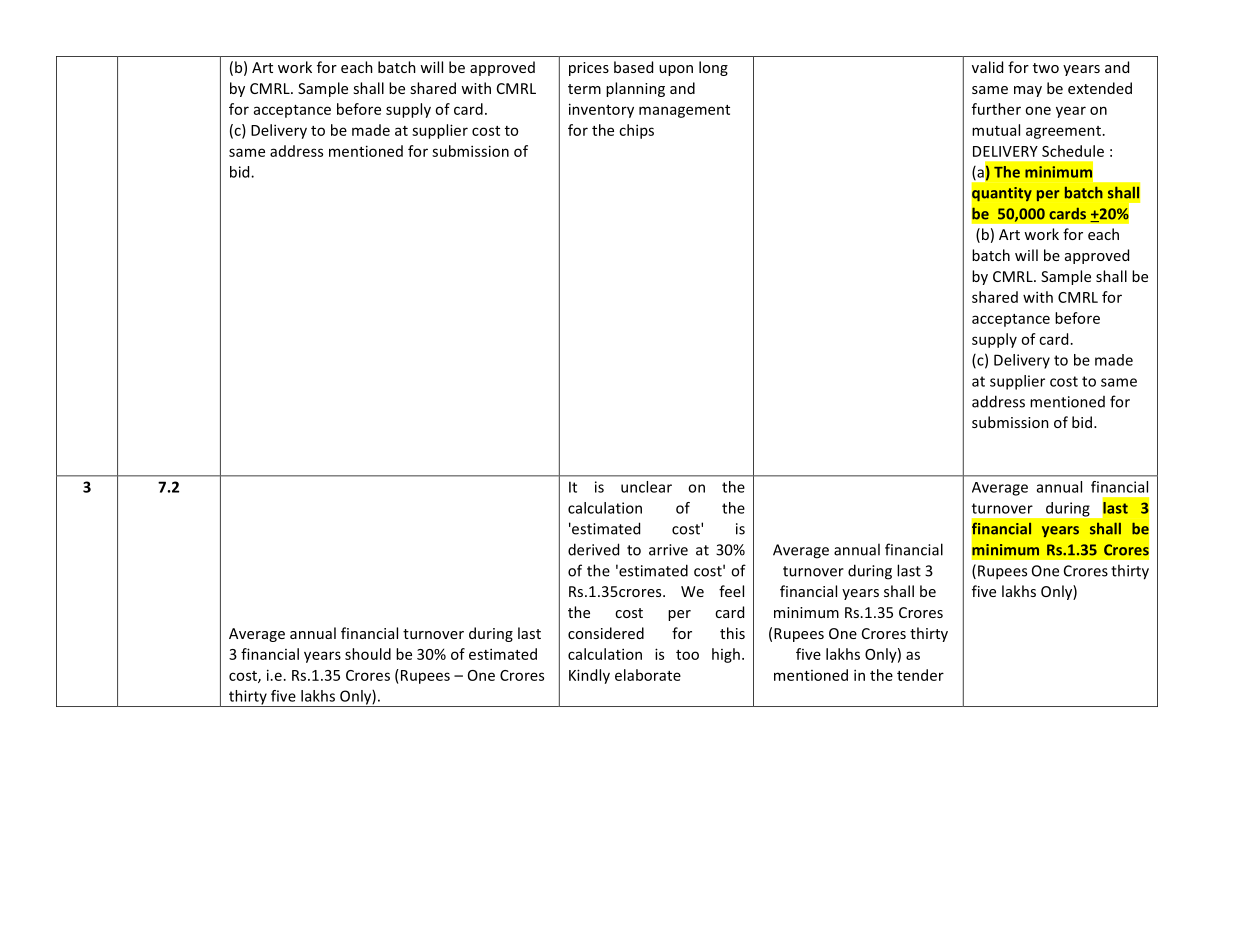 This screenshot has width=1233, height=952. I want to click on should, so click(368, 654).
